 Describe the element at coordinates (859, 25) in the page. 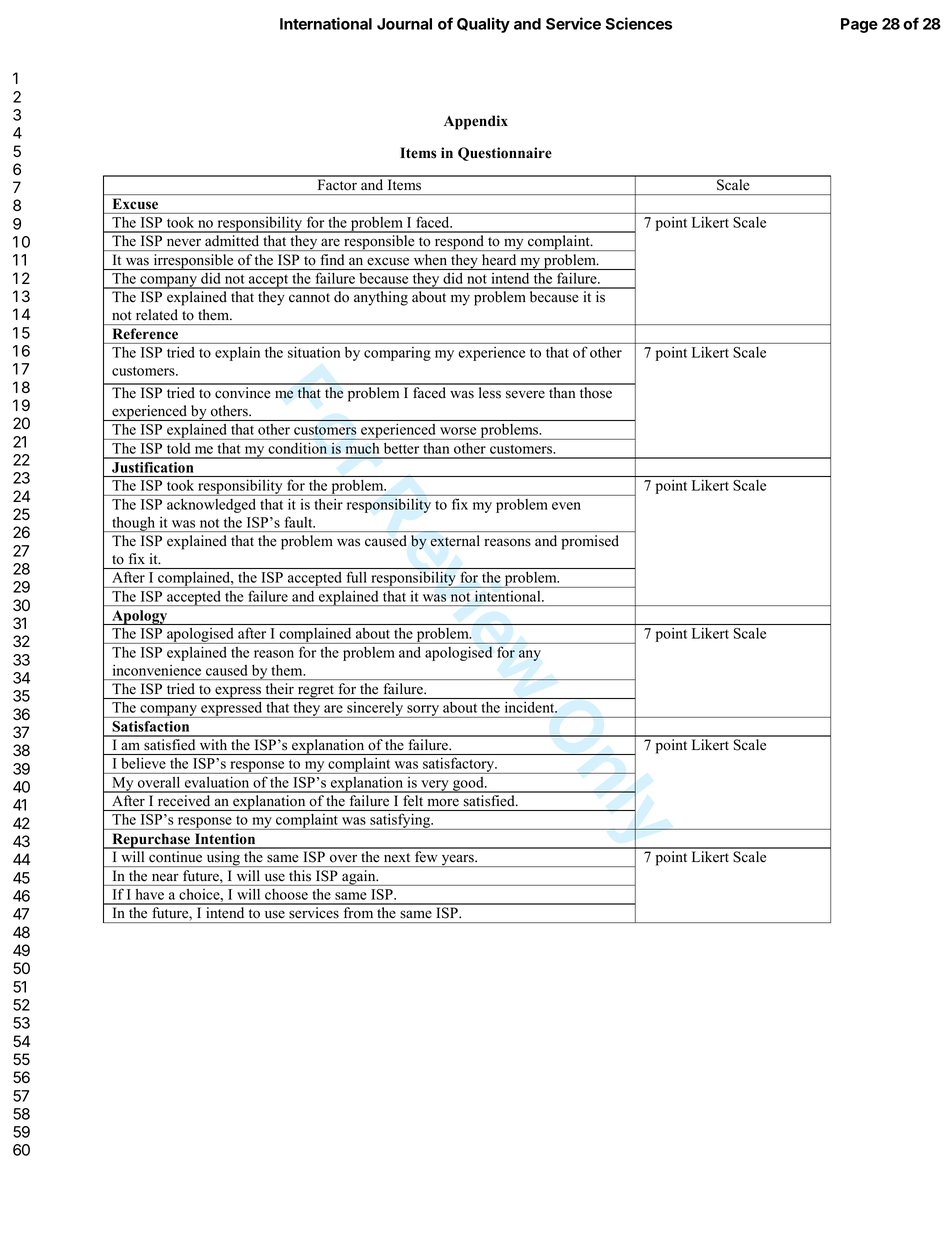

I see `Page` at that location.
